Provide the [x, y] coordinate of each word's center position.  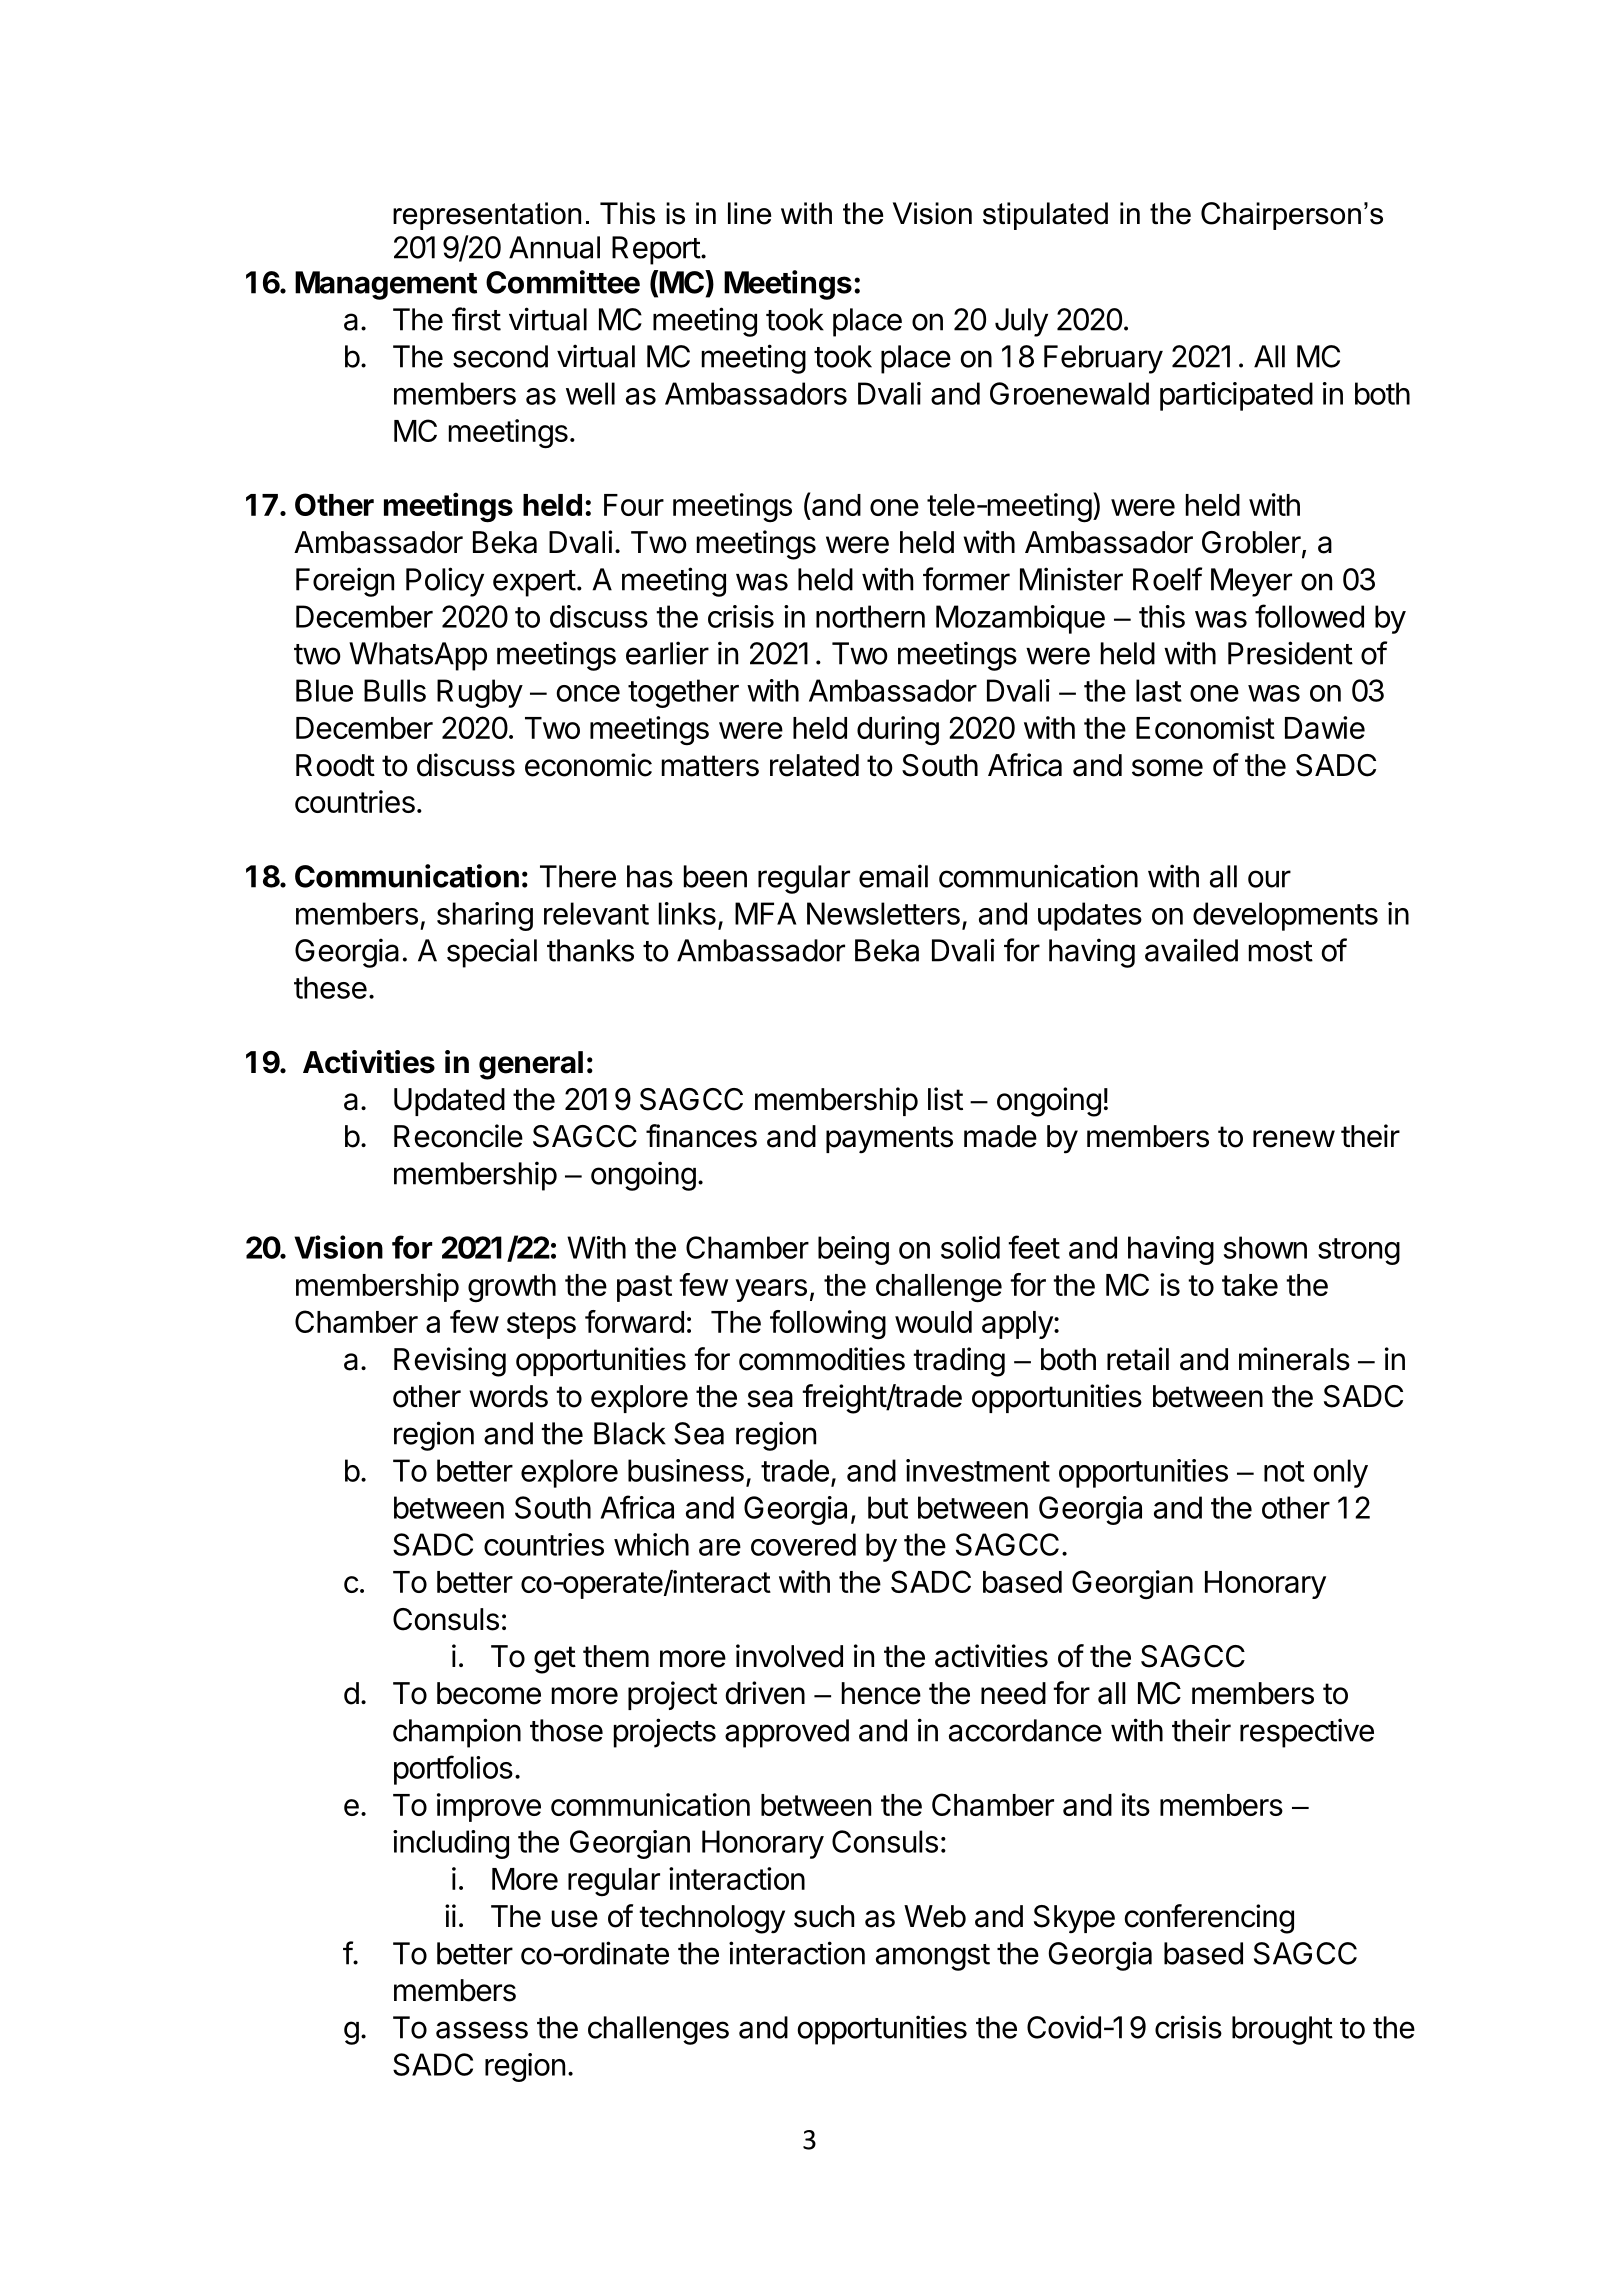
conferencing [1209, 1919]
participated [1236, 396]
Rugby [480, 693]
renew [1294, 1139]
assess [482, 2030]
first [476, 319]
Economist [1205, 727]
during [898, 731]
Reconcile [458, 1136]
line [749, 213]
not [1284, 1471]
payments [889, 1140]
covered [803, 1544]
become [489, 1693]
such [824, 1916]
